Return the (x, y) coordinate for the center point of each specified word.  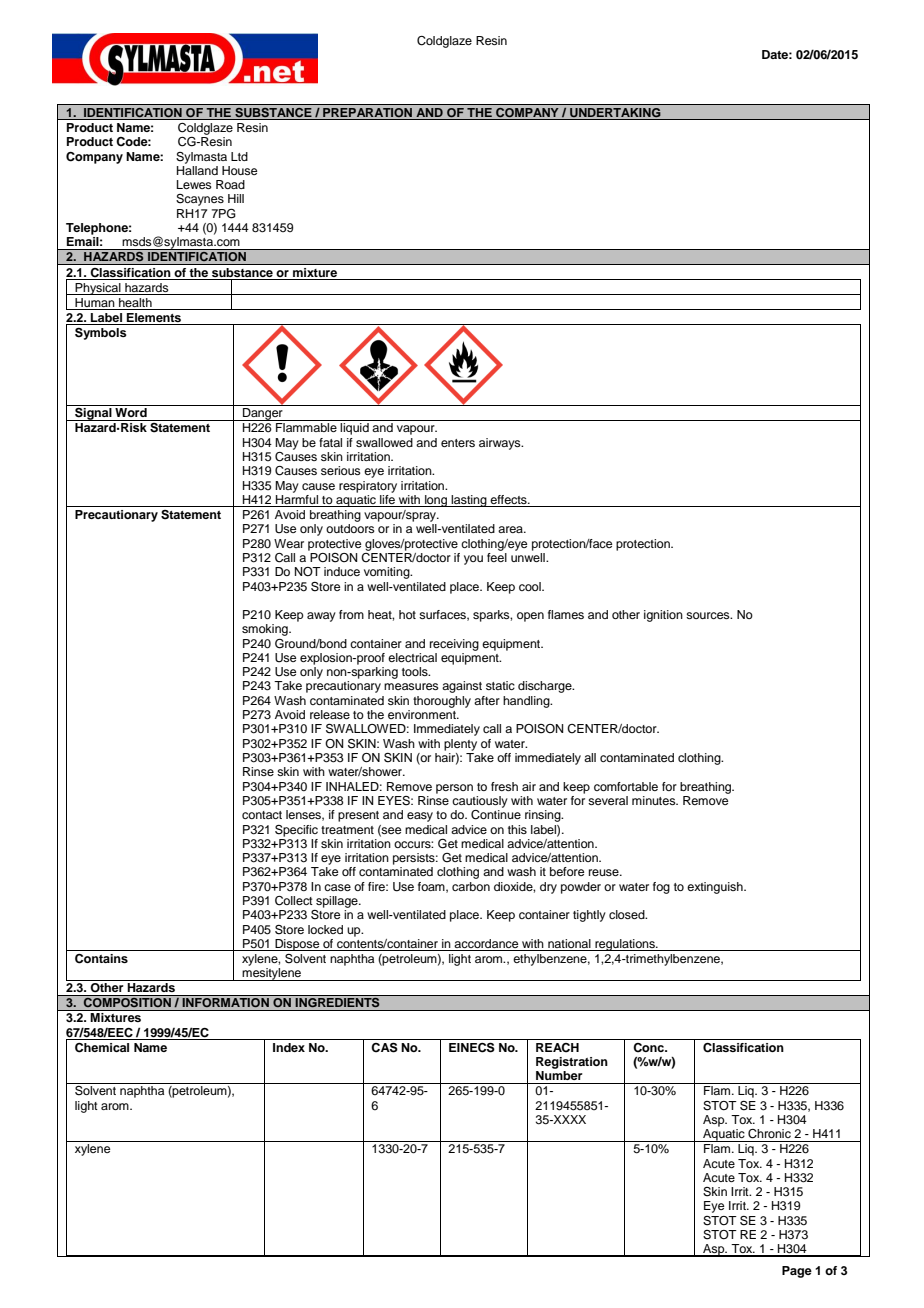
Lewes (194, 184)
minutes (655, 800)
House (239, 170)
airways (501, 444)
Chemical (102, 1048)
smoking (266, 630)
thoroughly (442, 702)
